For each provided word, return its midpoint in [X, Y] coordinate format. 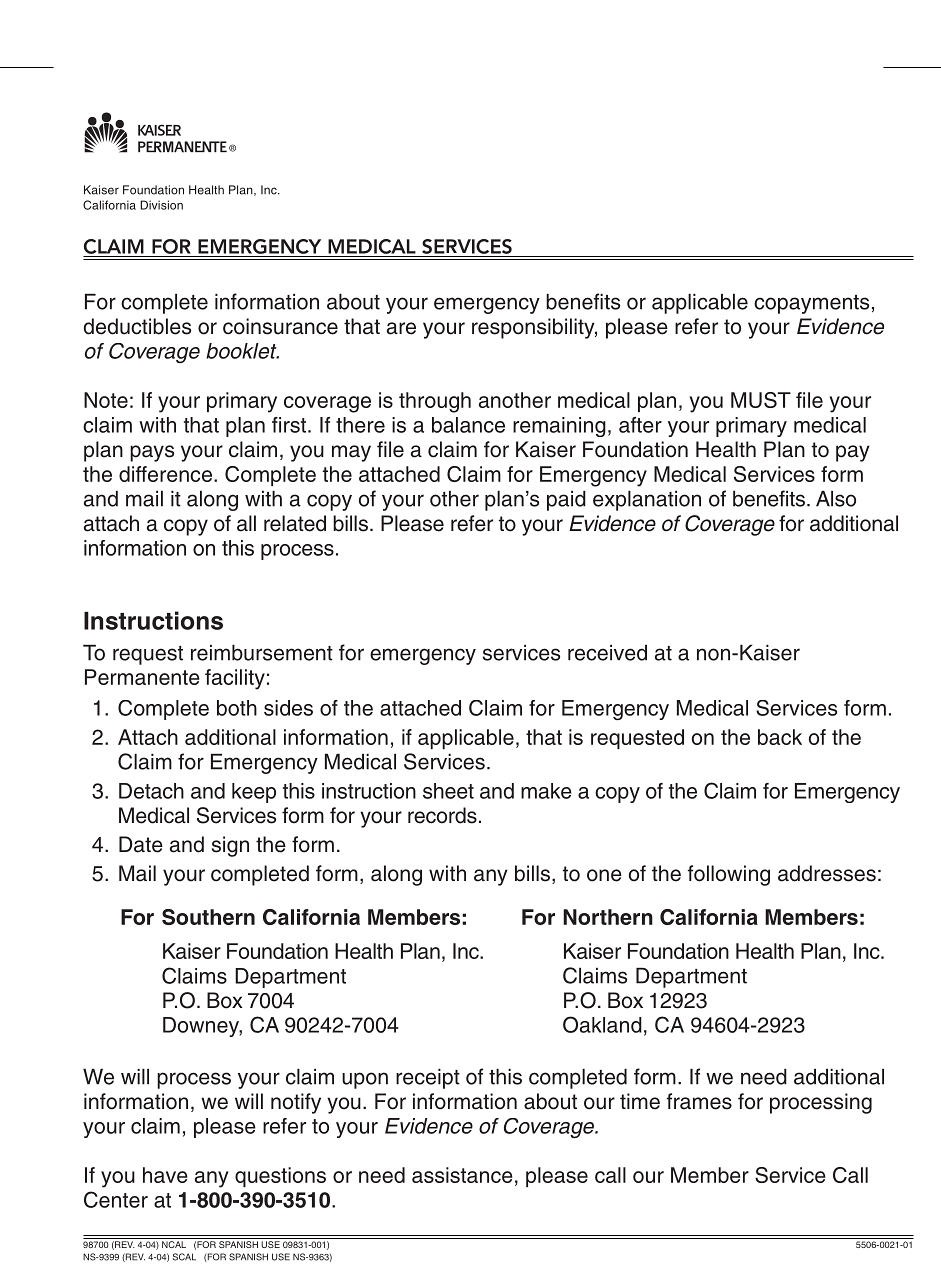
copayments [811, 304]
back [780, 737]
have [165, 1175]
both [237, 708]
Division [161, 205]
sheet [448, 791]
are [401, 328]
